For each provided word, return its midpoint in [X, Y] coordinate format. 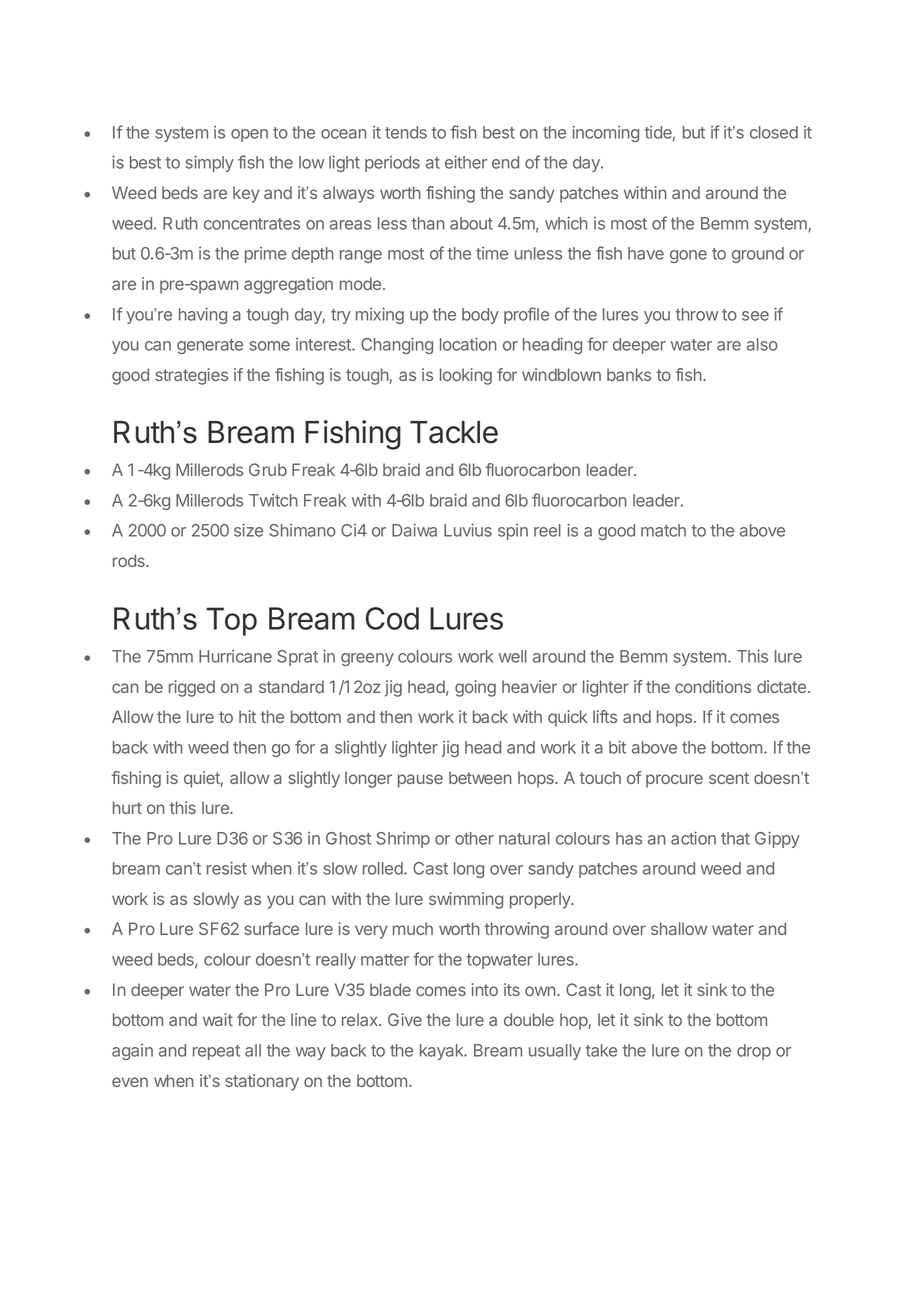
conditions [713, 686]
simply [209, 163]
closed [774, 132]
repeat [216, 1052]
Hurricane [235, 656]
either [466, 162]
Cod [392, 618]
